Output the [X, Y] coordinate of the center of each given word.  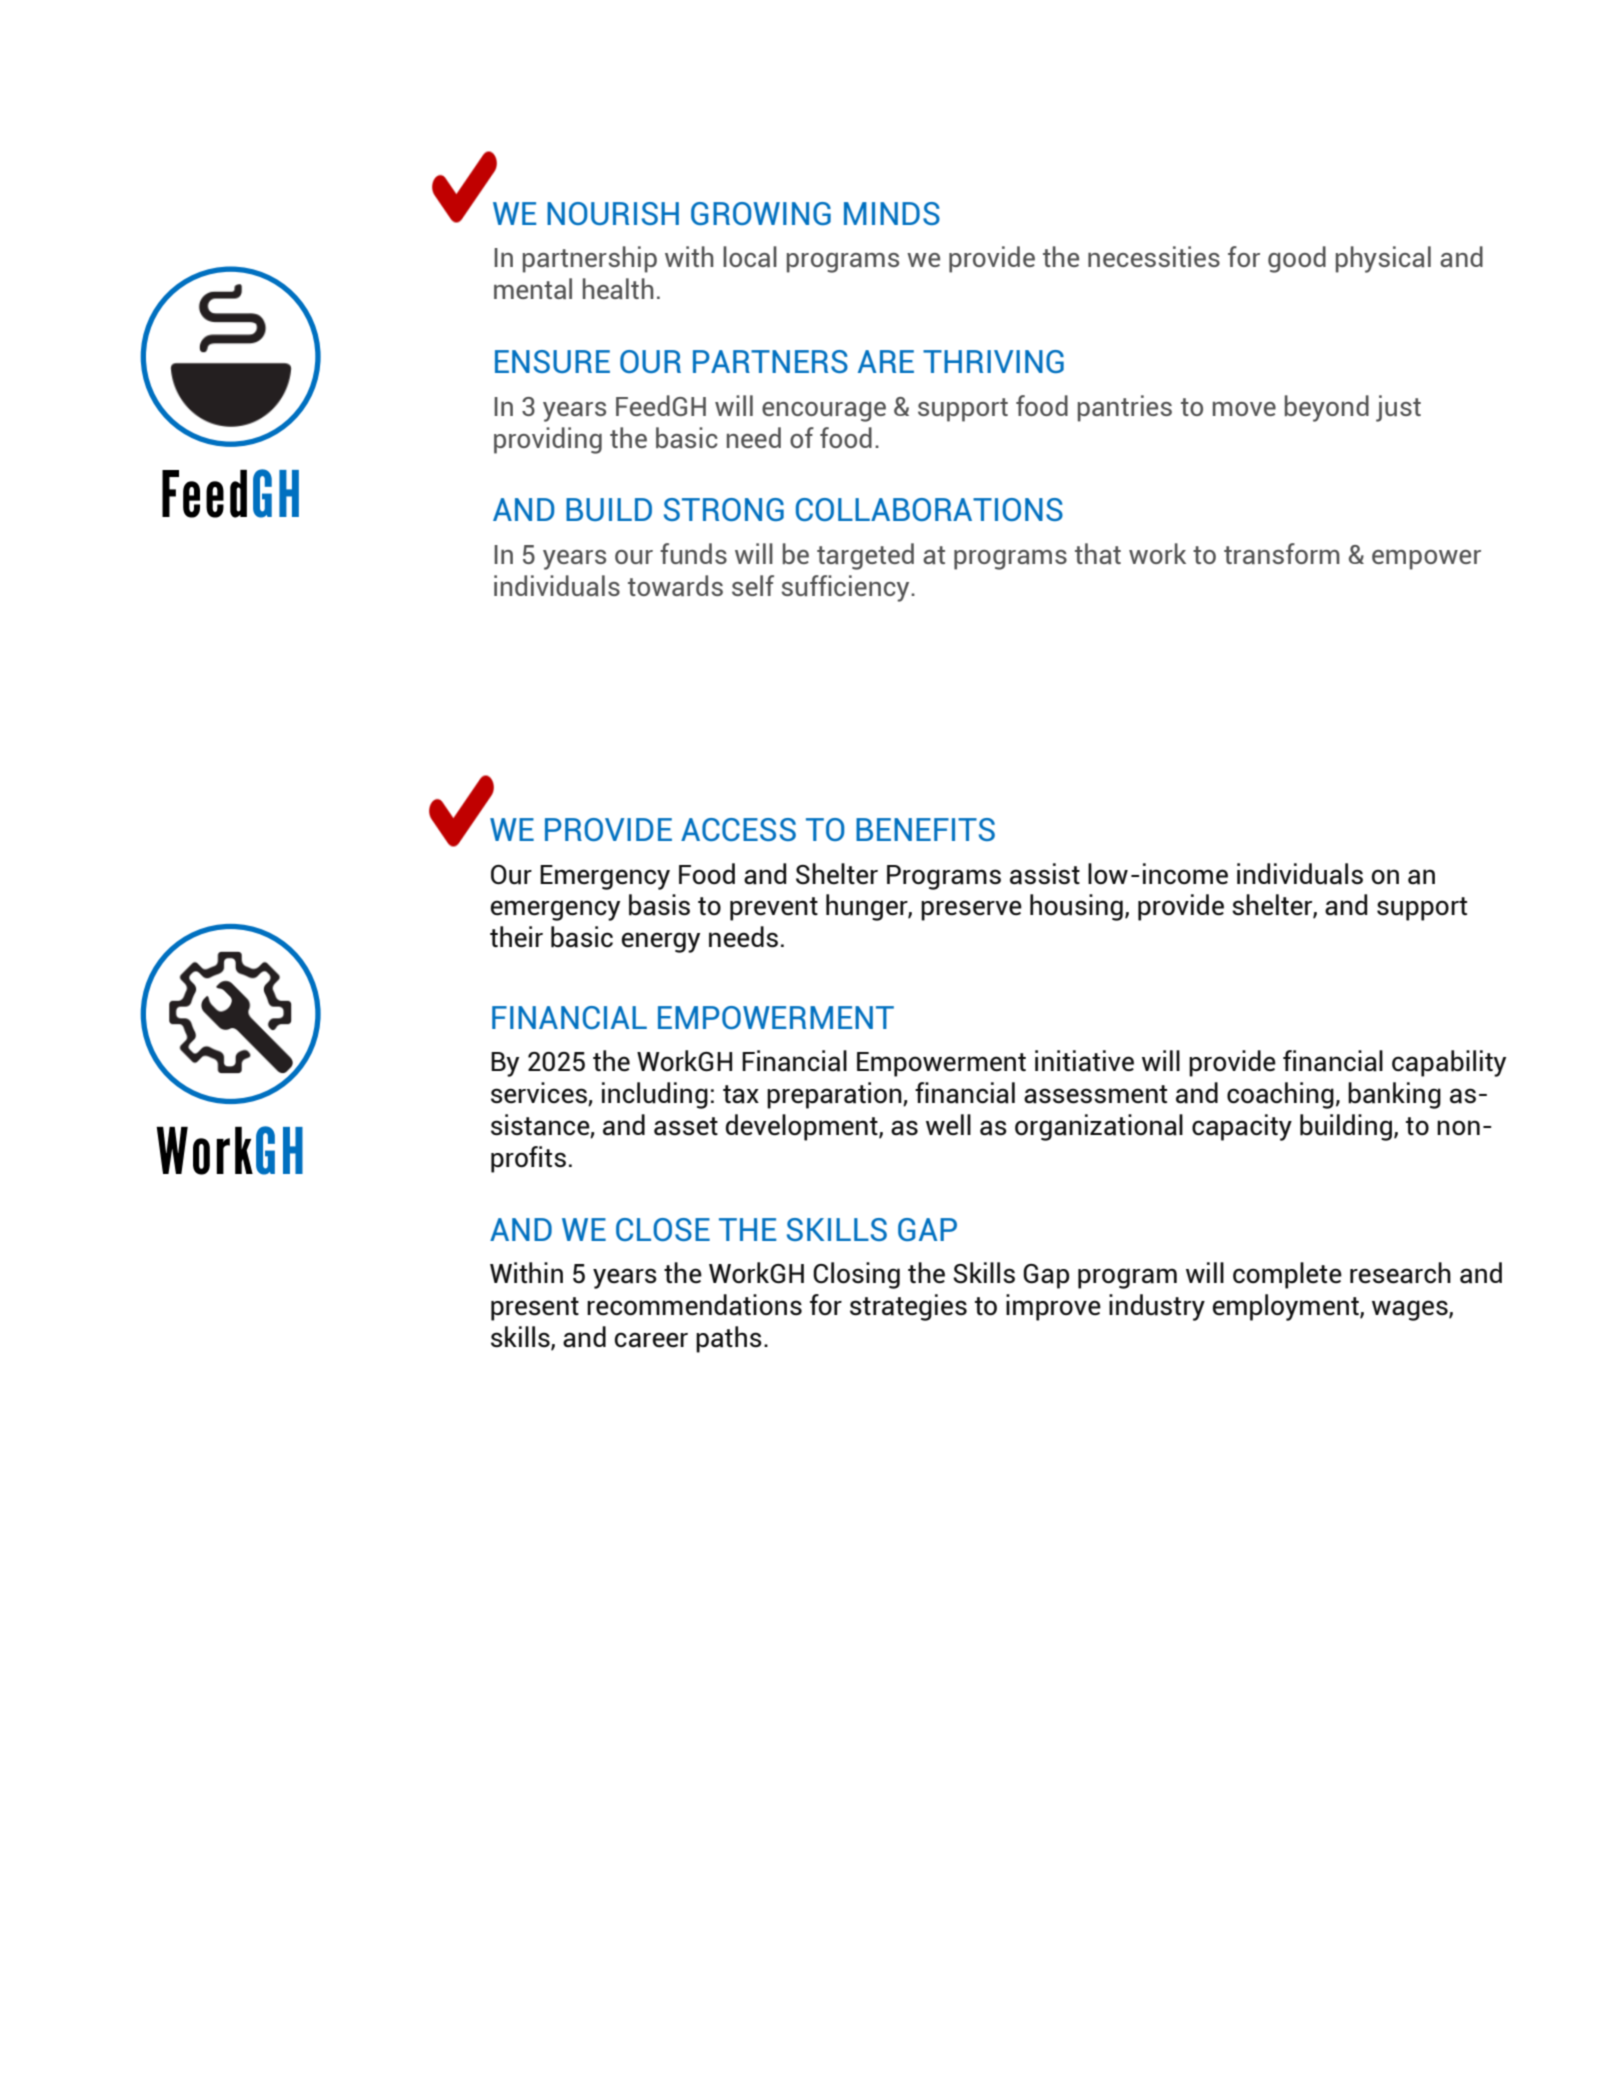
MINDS [892, 213]
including [655, 1095]
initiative [1084, 1061]
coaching [1280, 1095]
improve [1053, 1307]
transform [1282, 553]
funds [693, 553]
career [651, 1340]
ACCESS [738, 829]
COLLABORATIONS [929, 509]
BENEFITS [925, 829]
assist [1045, 874]
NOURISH [613, 213]
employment [1286, 1307]
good [1297, 259]
